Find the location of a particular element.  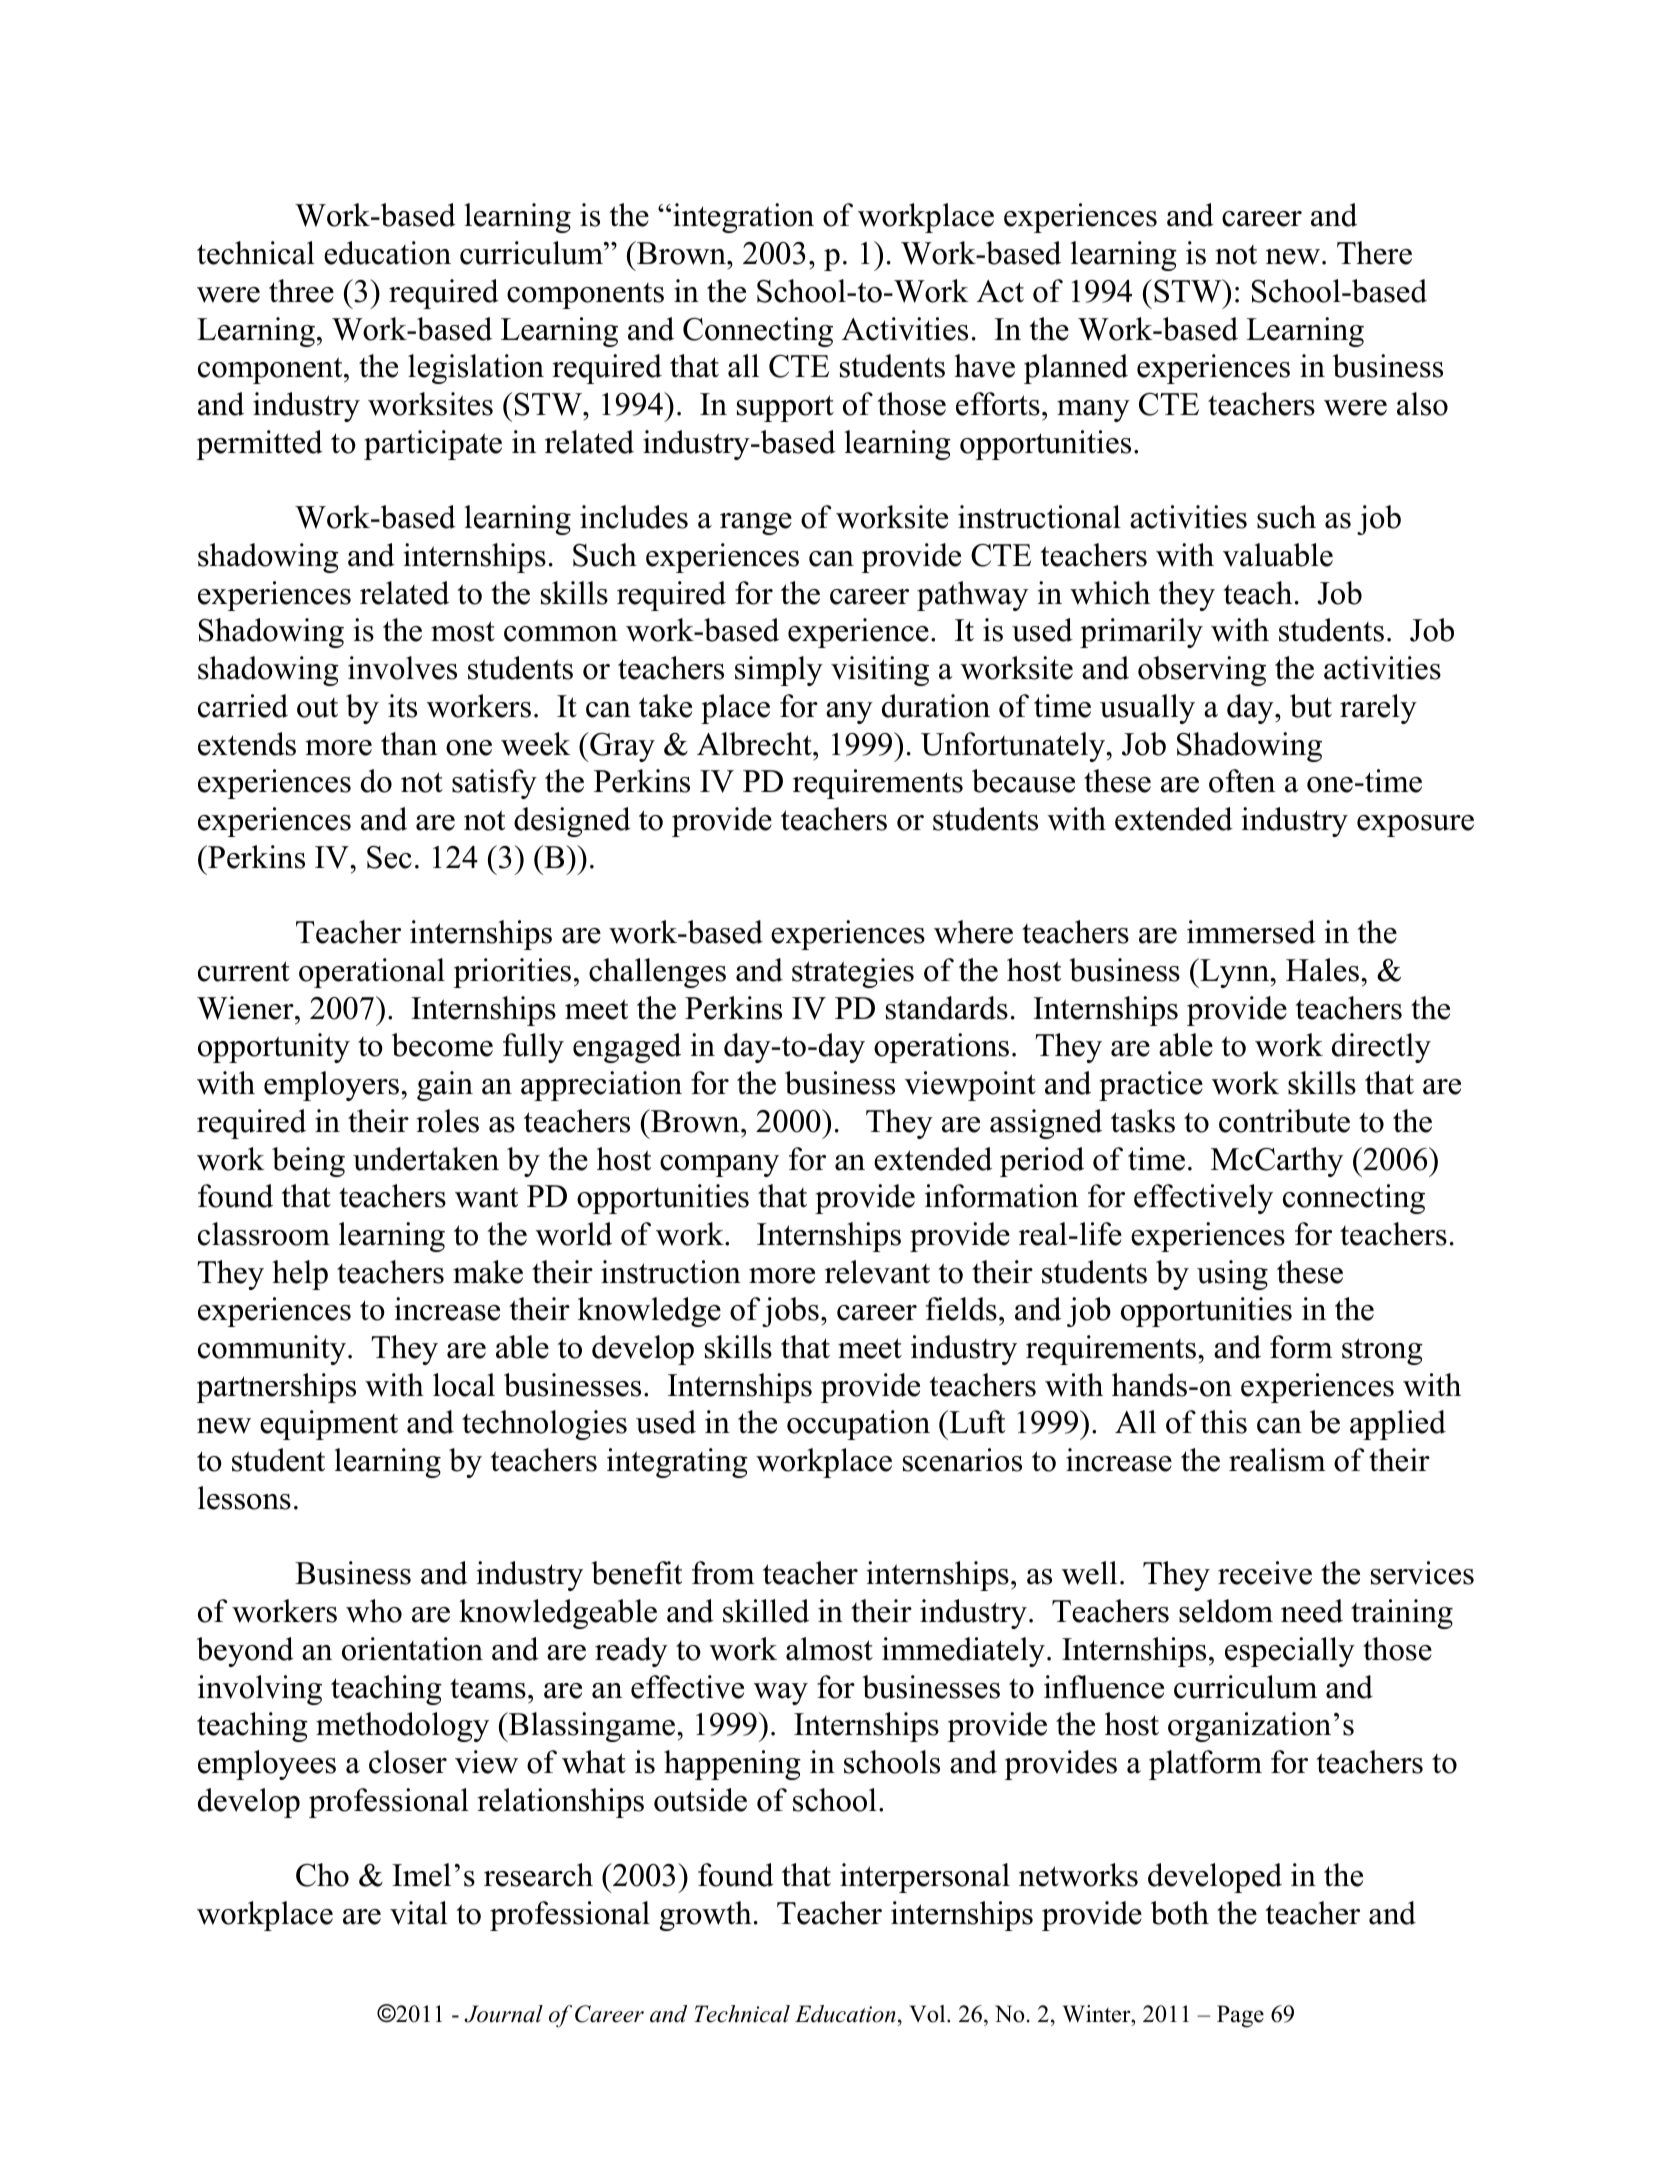

integration is located at coordinates (743, 218).
